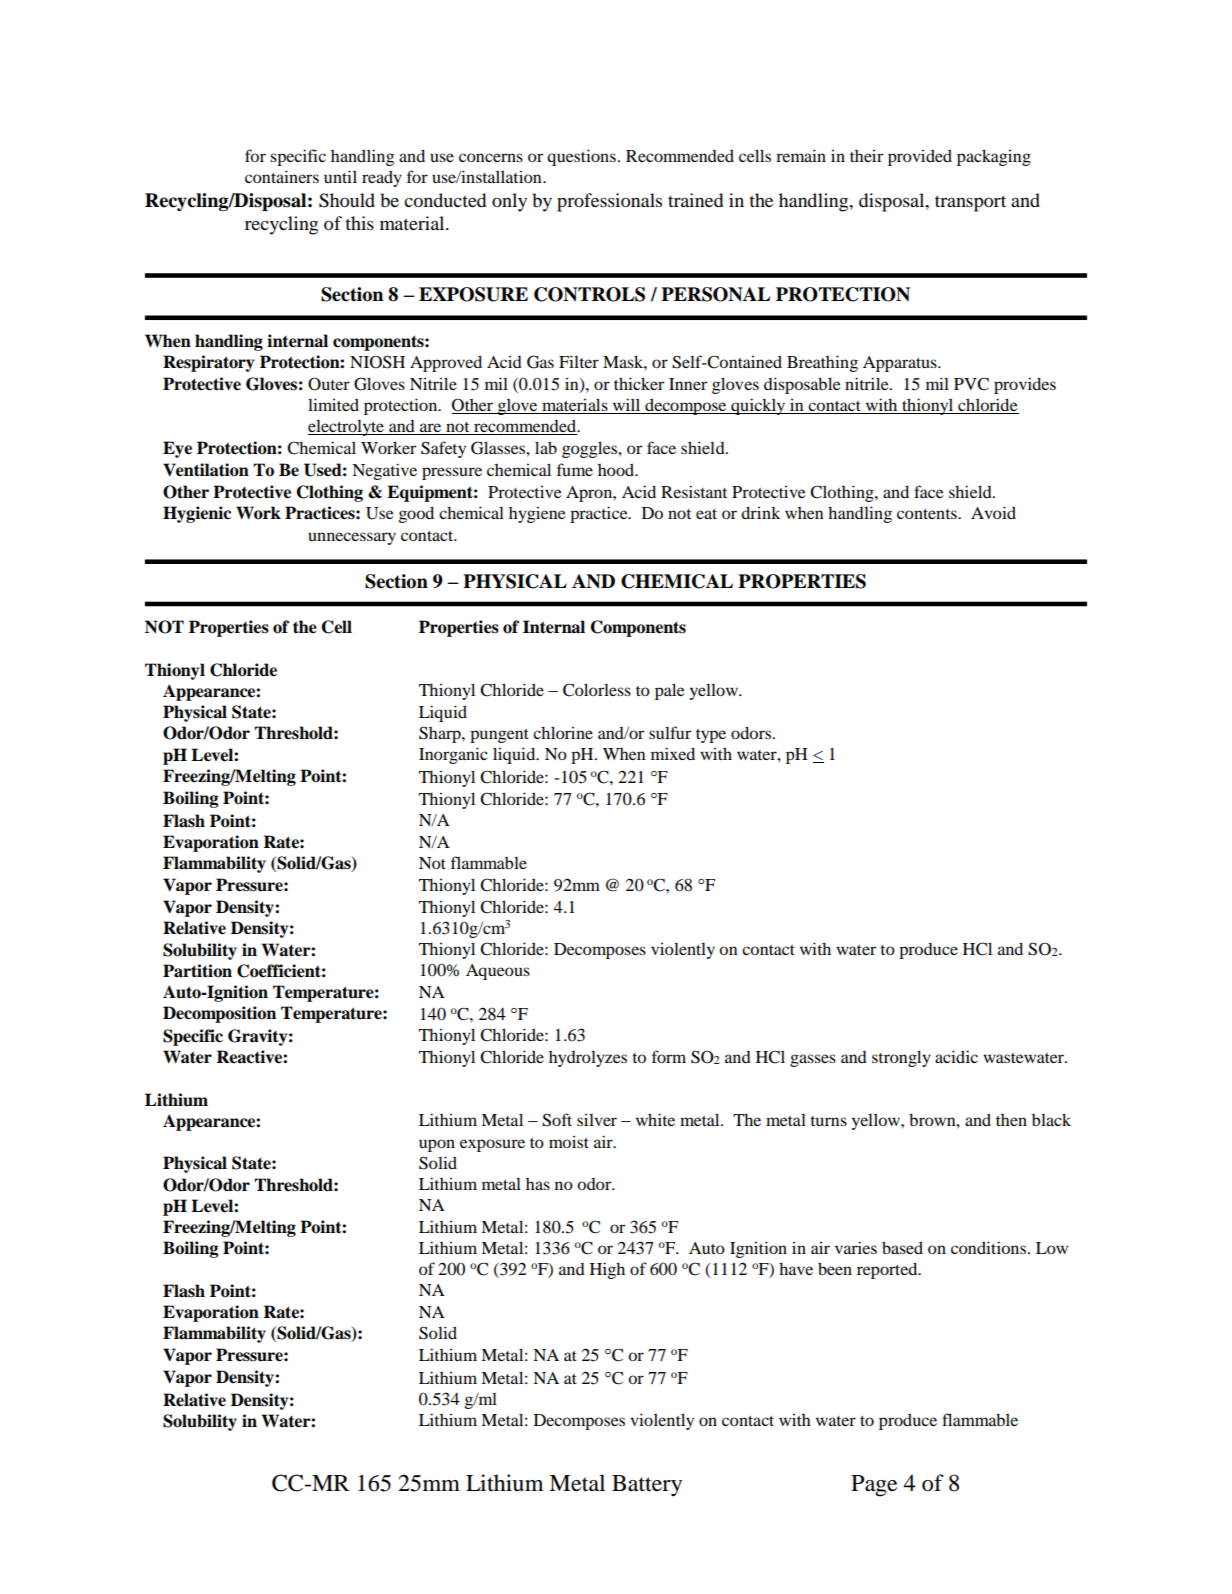  Describe the element at coordinates (711, 736) in the image. I see `type` at that location.
